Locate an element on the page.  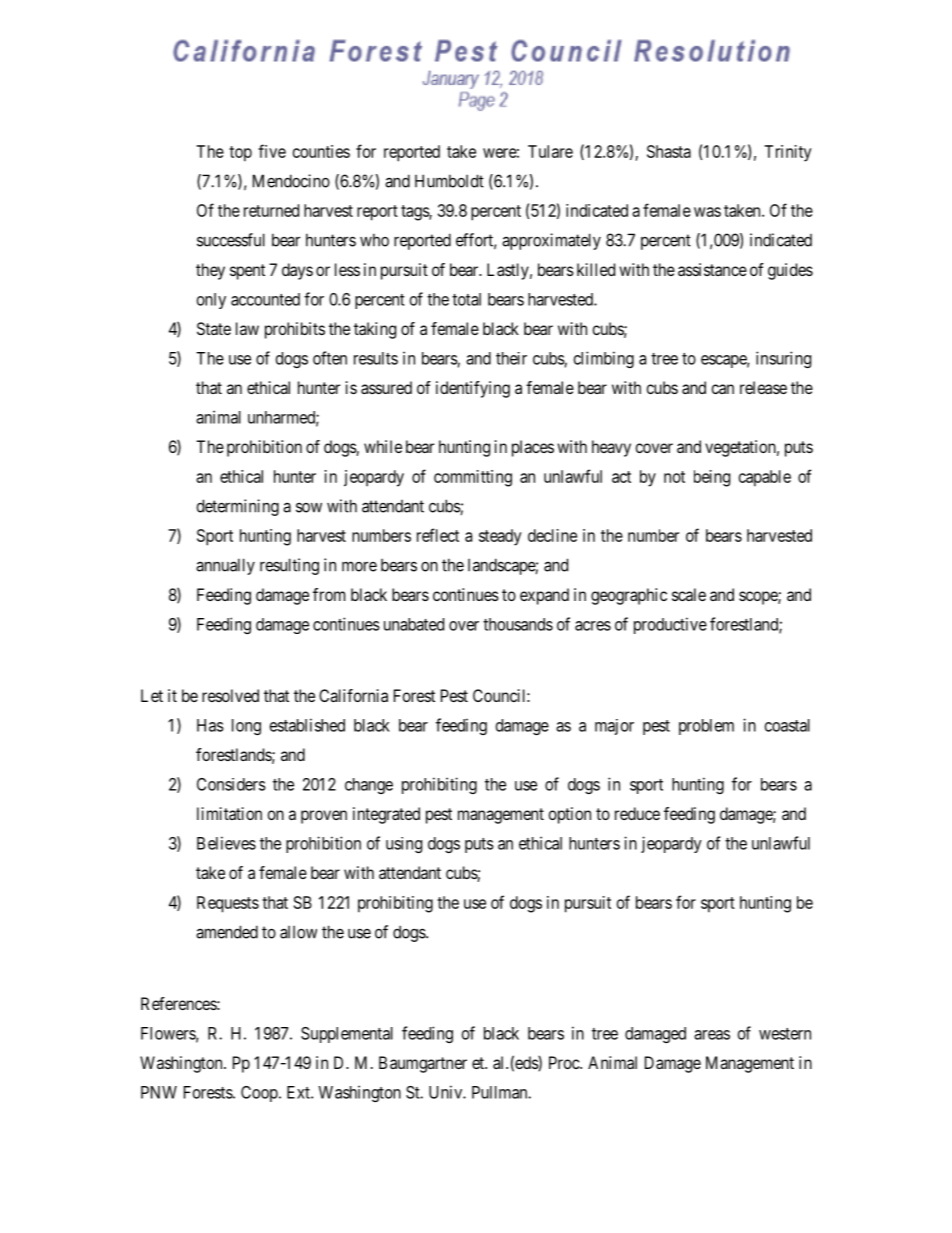
change is located at coordinates (369, 786).
